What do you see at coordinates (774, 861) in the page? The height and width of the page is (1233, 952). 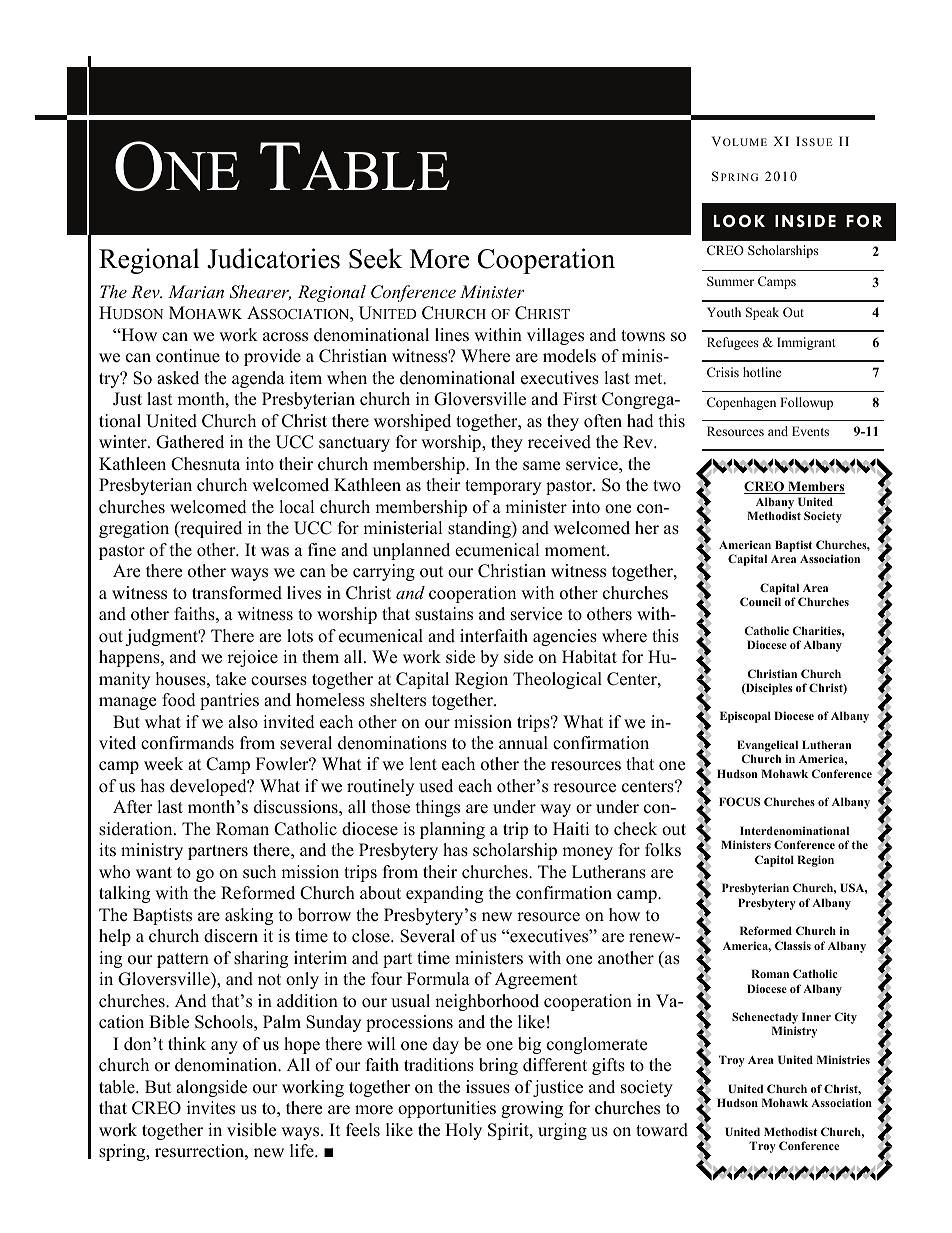 I see `Capitol` at bounding box center [774, 861].
